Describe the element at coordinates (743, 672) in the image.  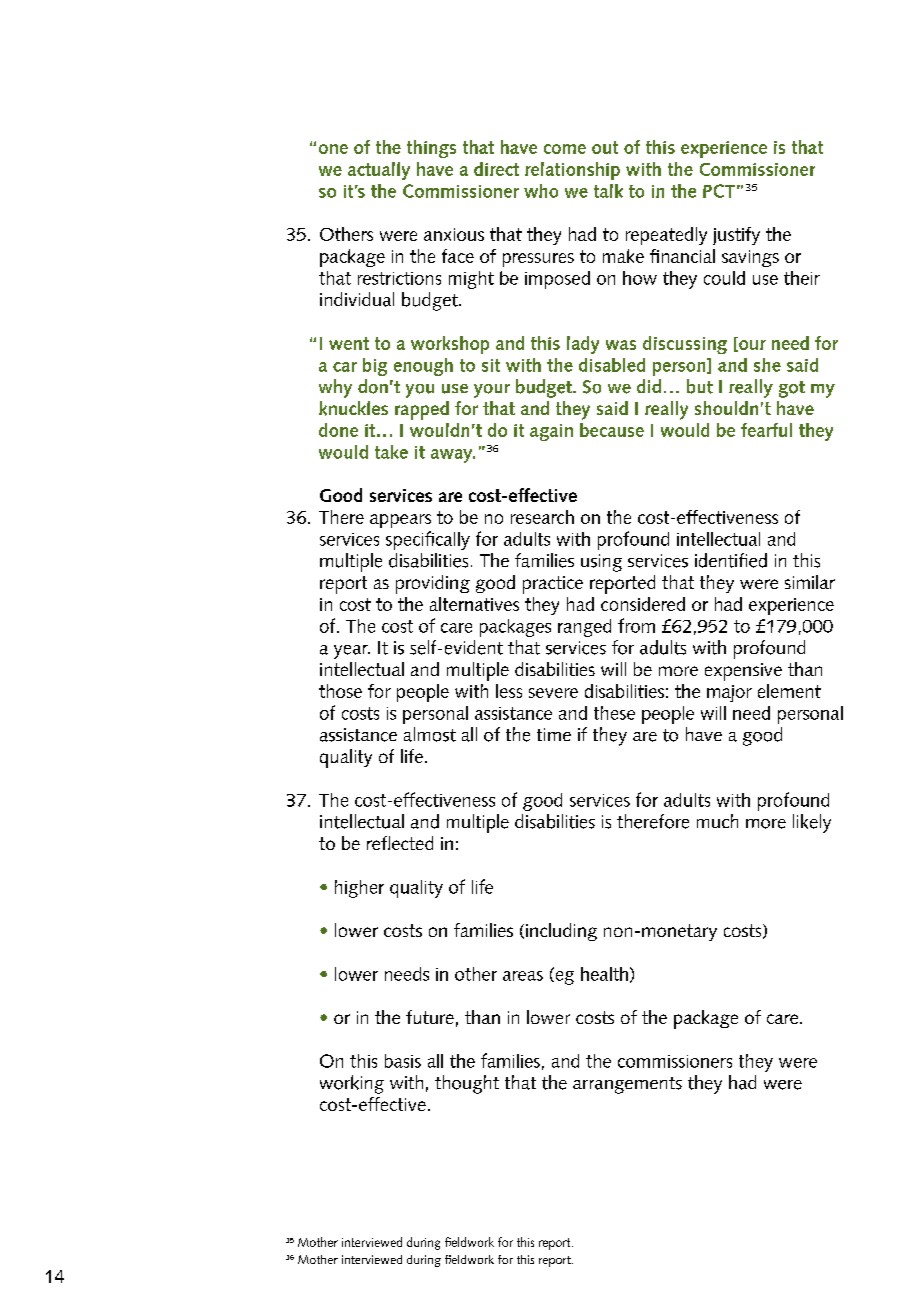
I see `expensive` at that location.
